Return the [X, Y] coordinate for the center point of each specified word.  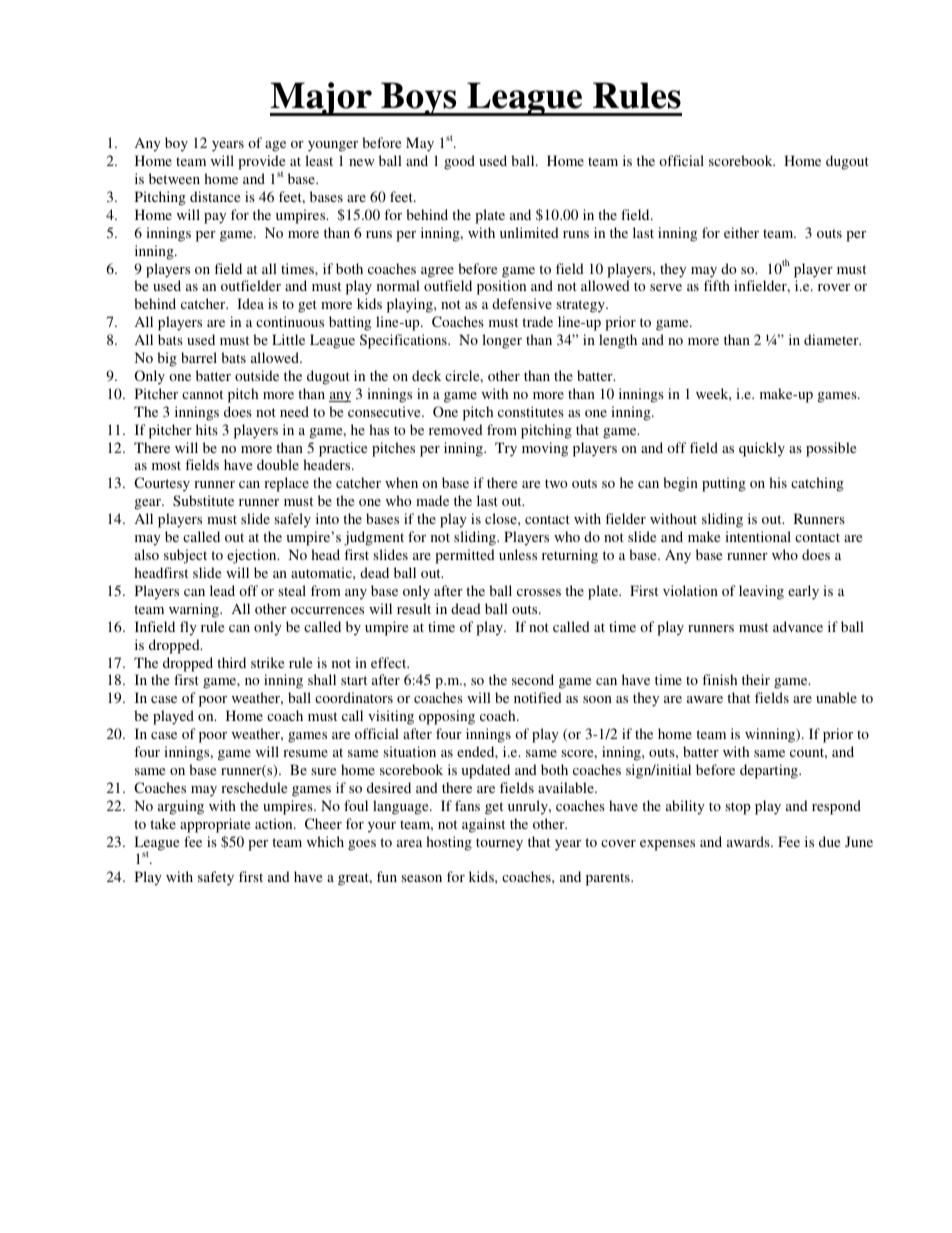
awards [749, 841]
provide [261, 163]
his [778, 482]
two [556, 483]
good [459, 162]
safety [216, 878]
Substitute [203, 500]
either [741, 232]
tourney [499, 844]
